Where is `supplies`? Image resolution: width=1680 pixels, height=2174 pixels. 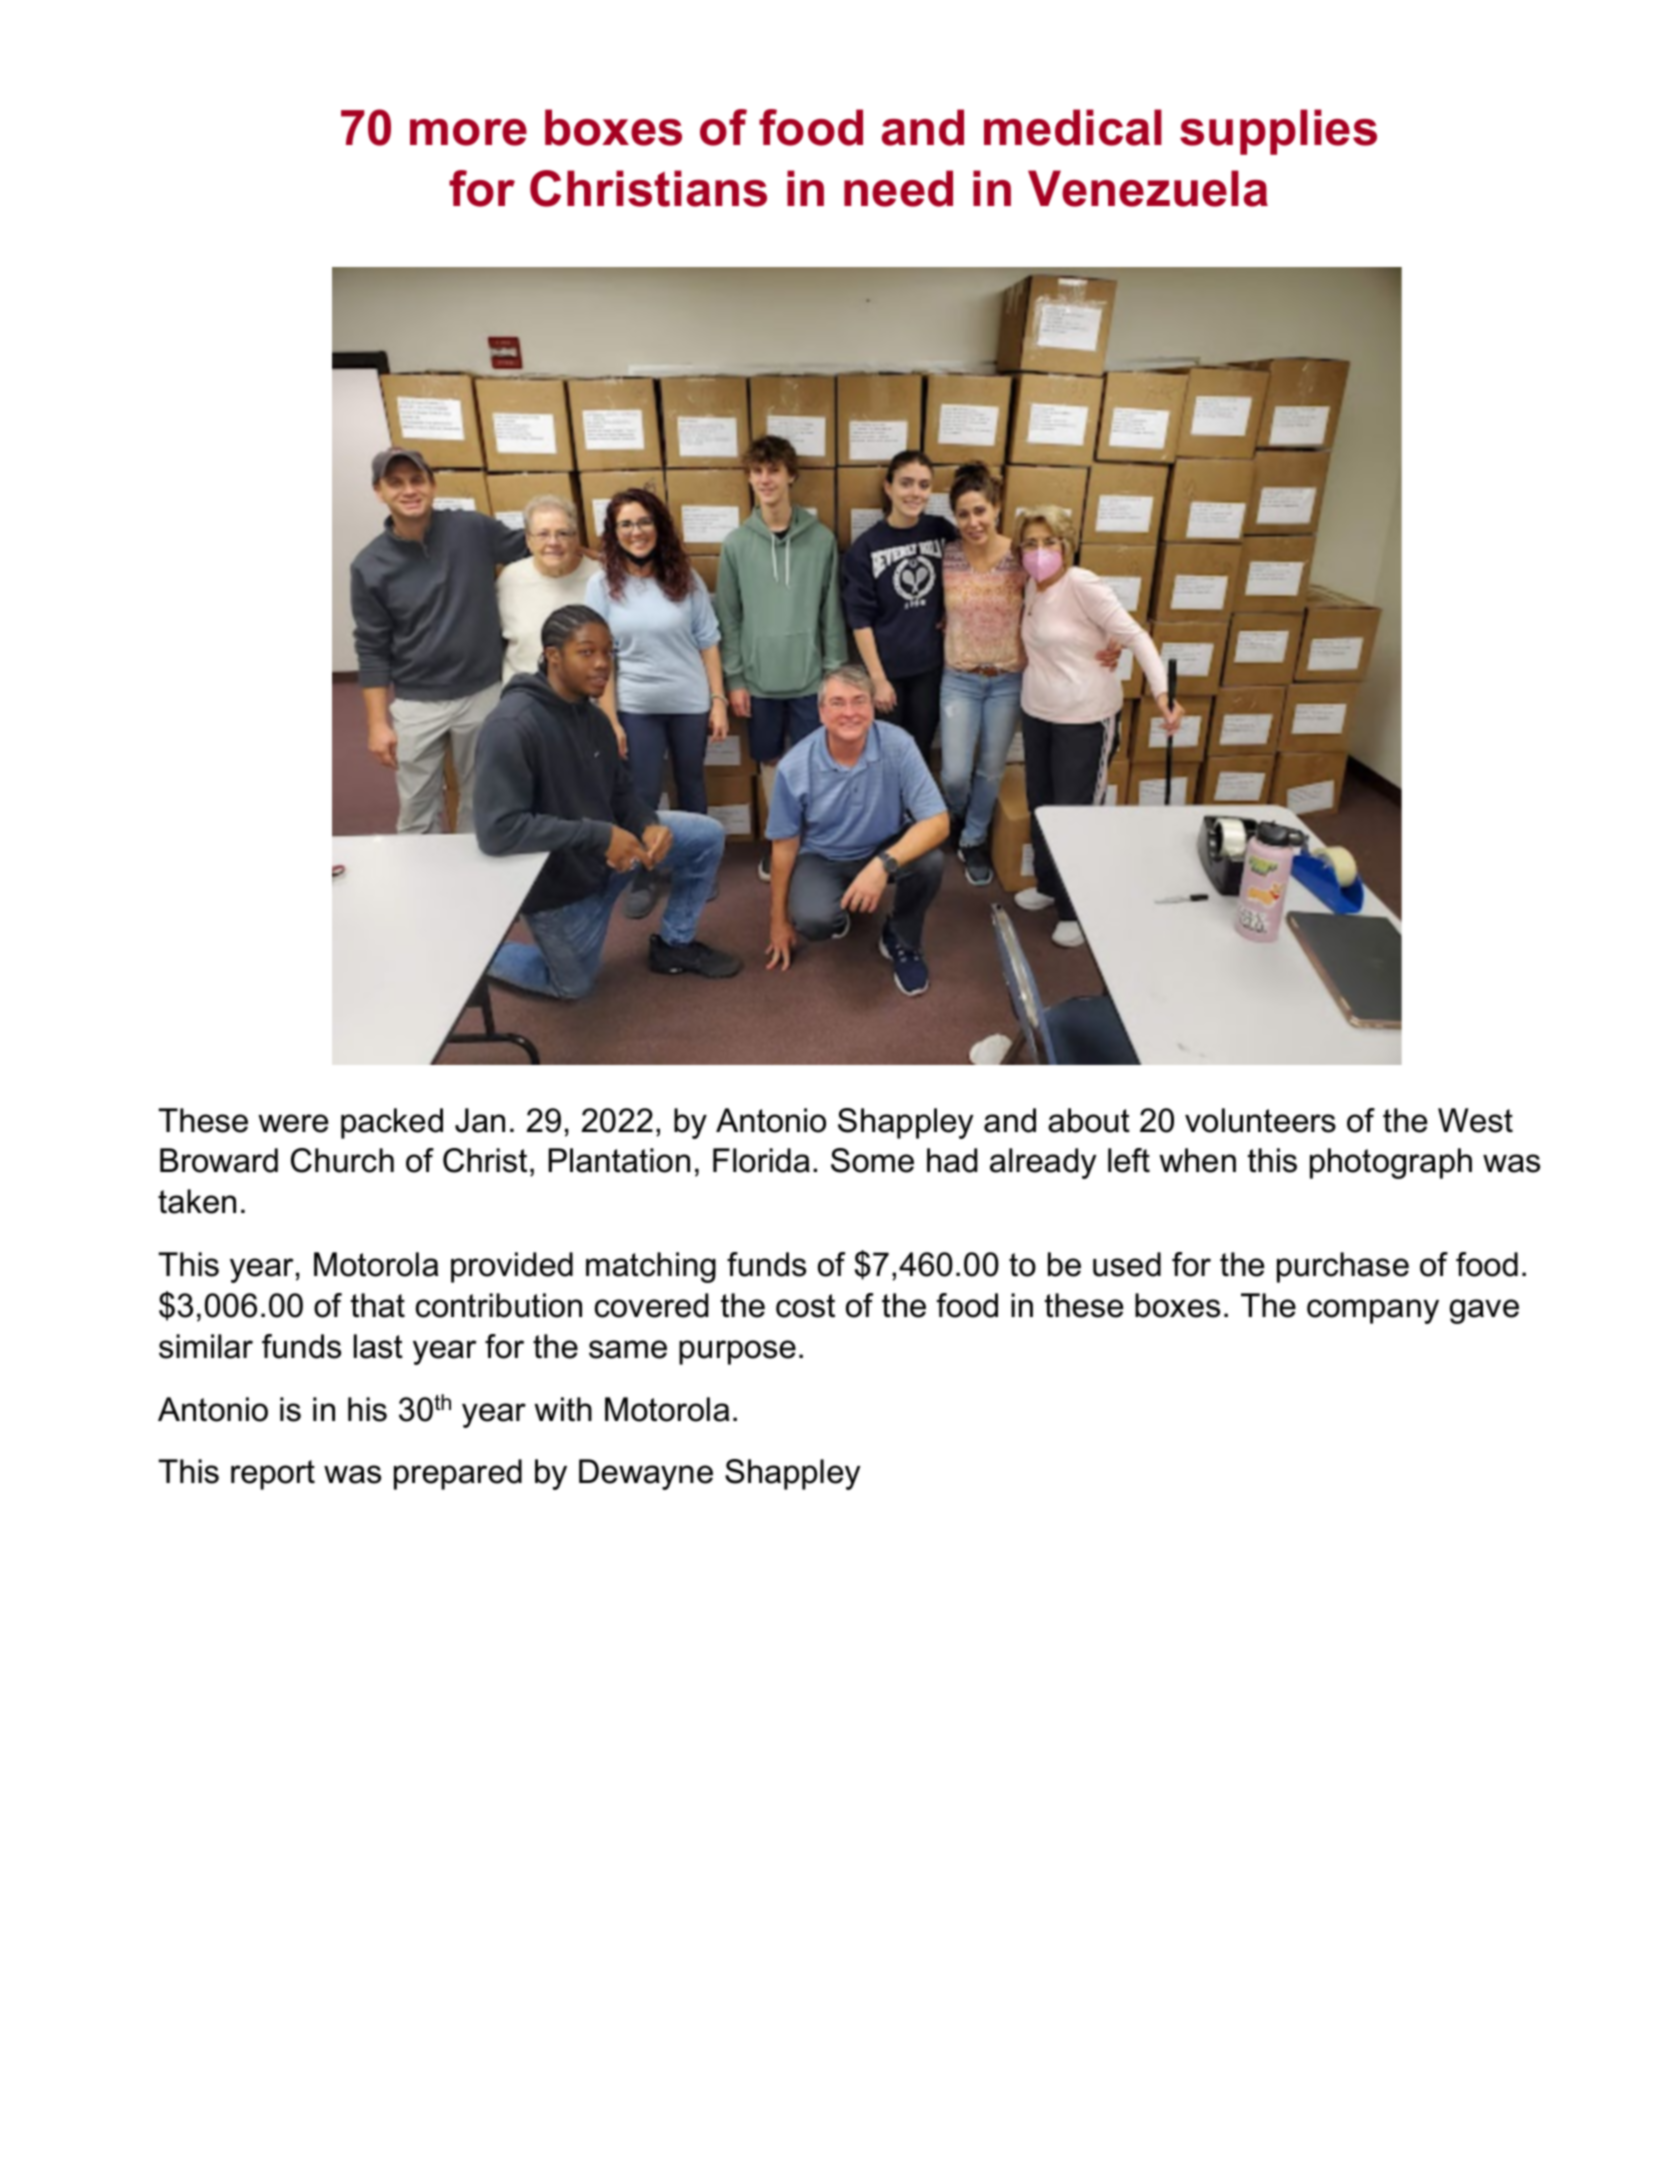
supplies is located at coordinates (1278, 132).
